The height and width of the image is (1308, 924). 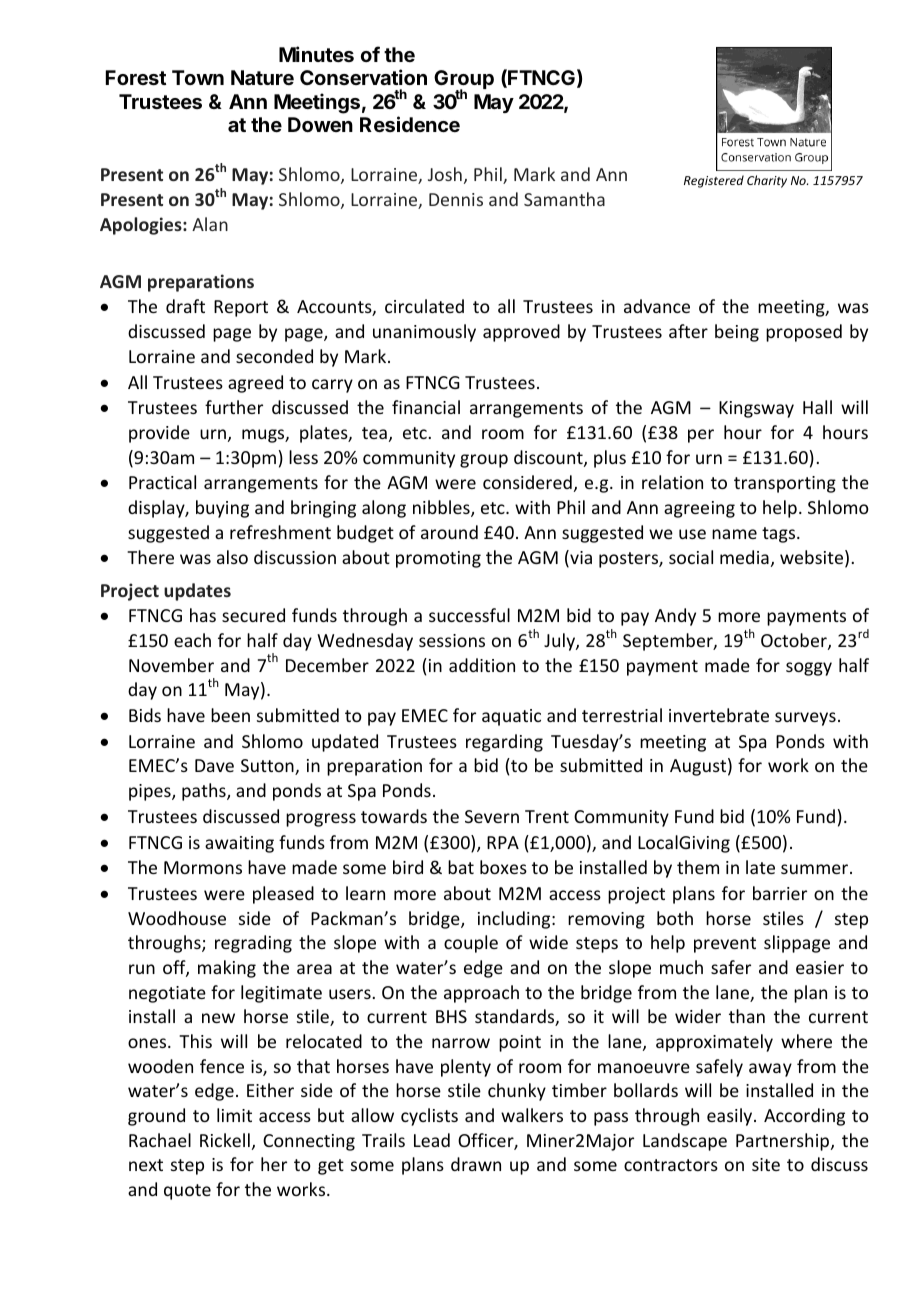 What do you see at coordinates (227, 969) in the image?
I see `making` at bounding box center [227, 969].
